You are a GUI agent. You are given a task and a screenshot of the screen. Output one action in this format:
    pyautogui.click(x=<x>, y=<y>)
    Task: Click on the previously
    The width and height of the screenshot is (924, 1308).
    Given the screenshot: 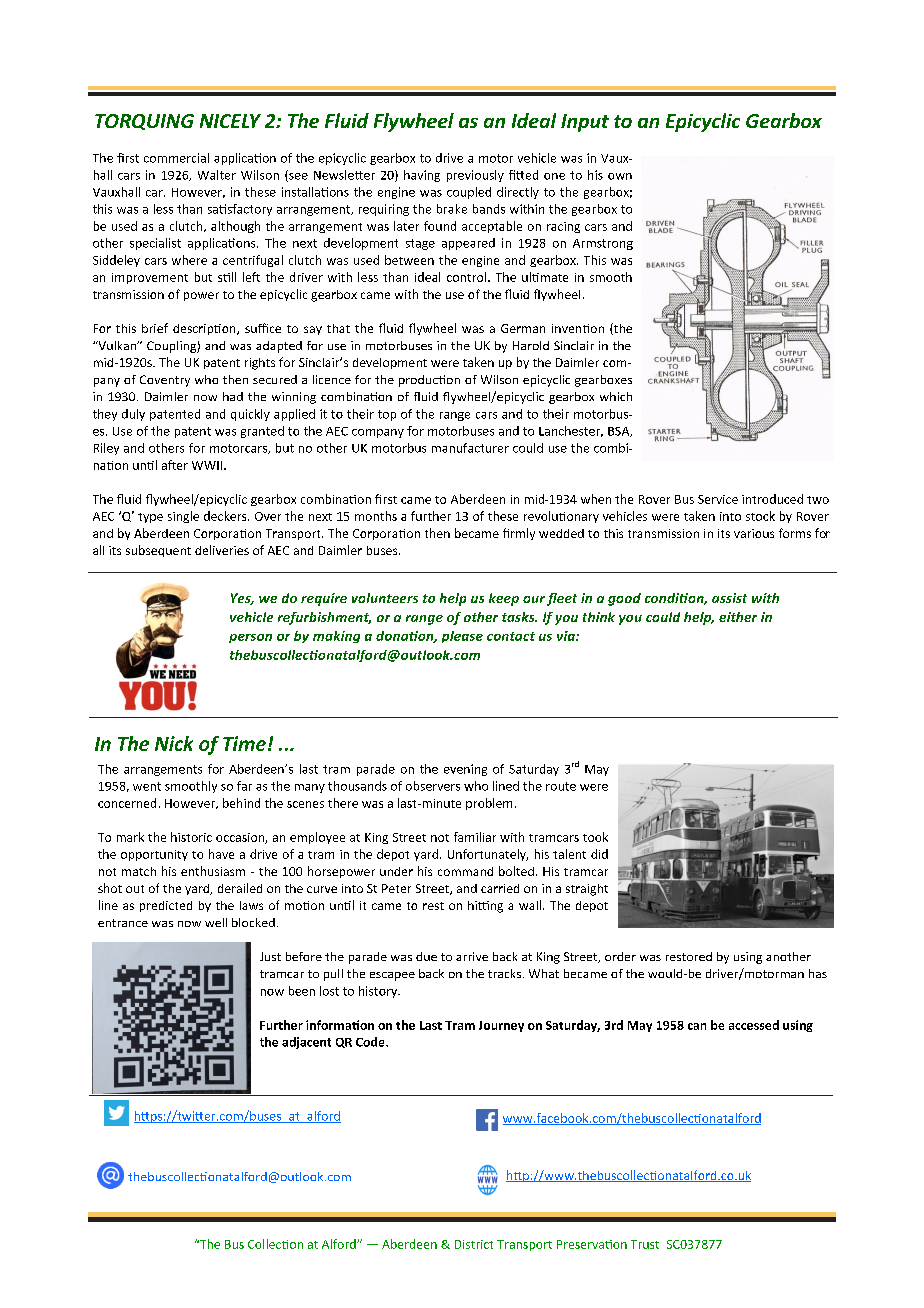 What is the action you would take?
    pyautogui.click(x=475, y=176)
